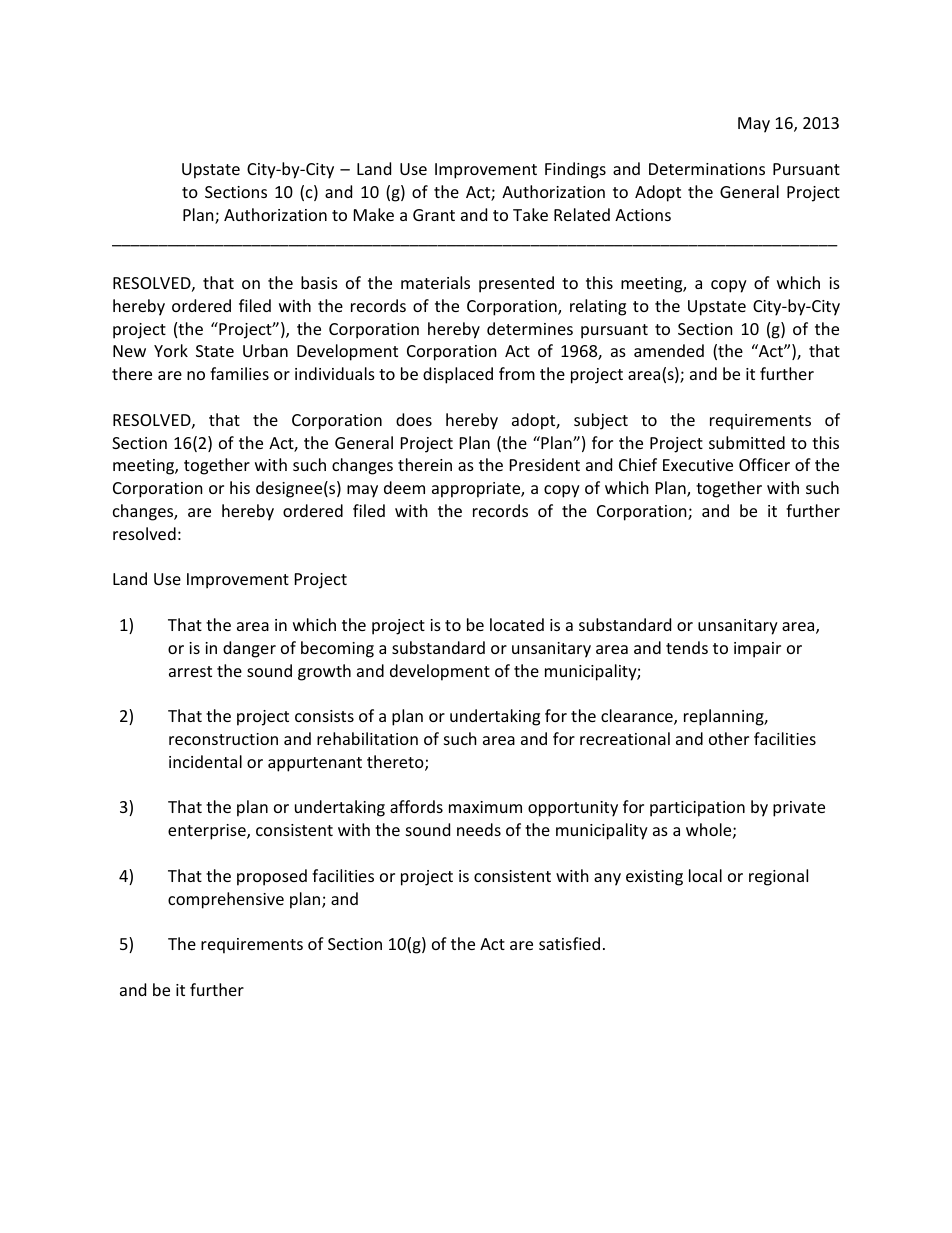 The image size is (952, 1233). What do you see at coordinates (434, 215) in the image?
I see `Grant` at bounding box center [434, 215].
